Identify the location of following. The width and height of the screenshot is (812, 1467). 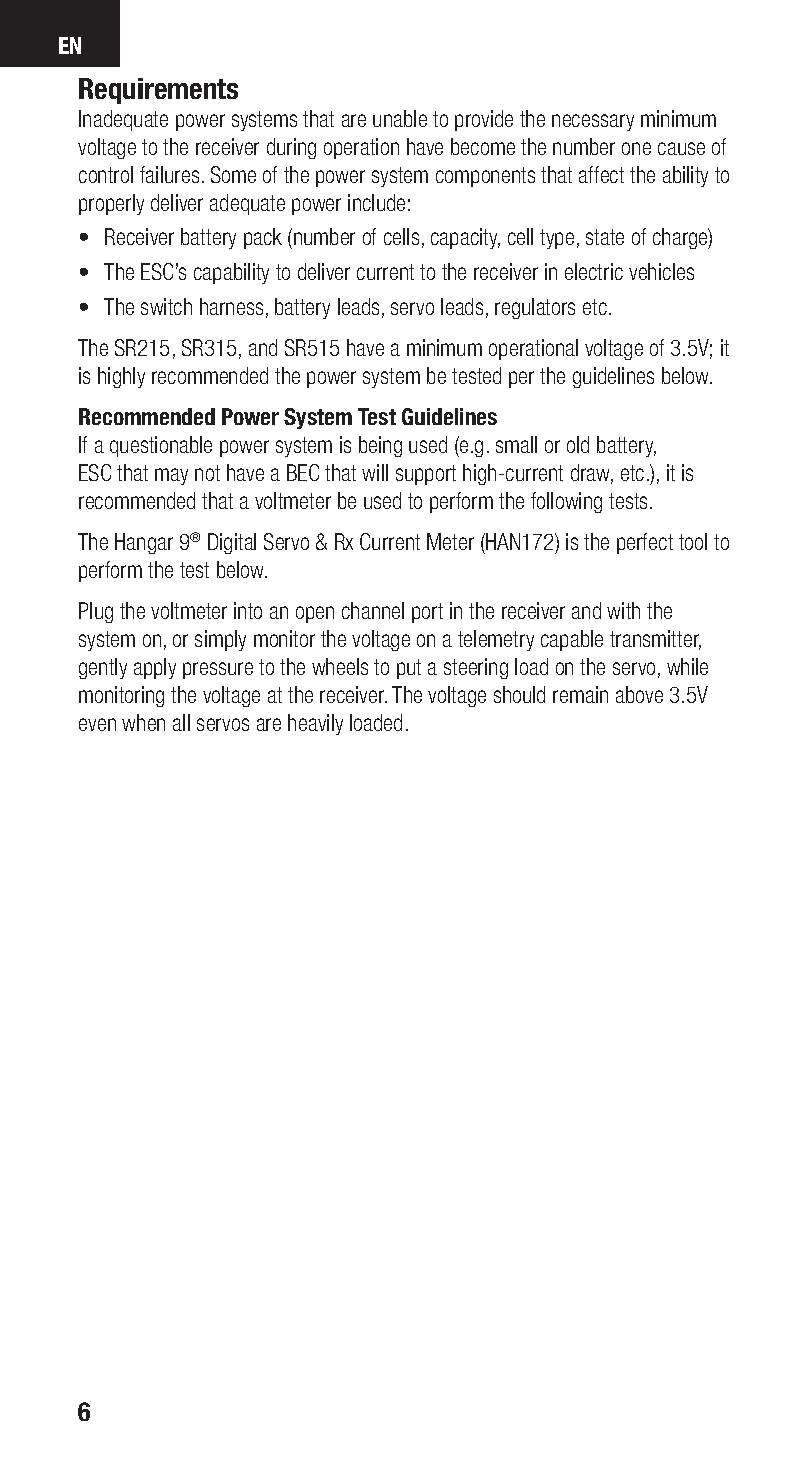
(566, 502).
